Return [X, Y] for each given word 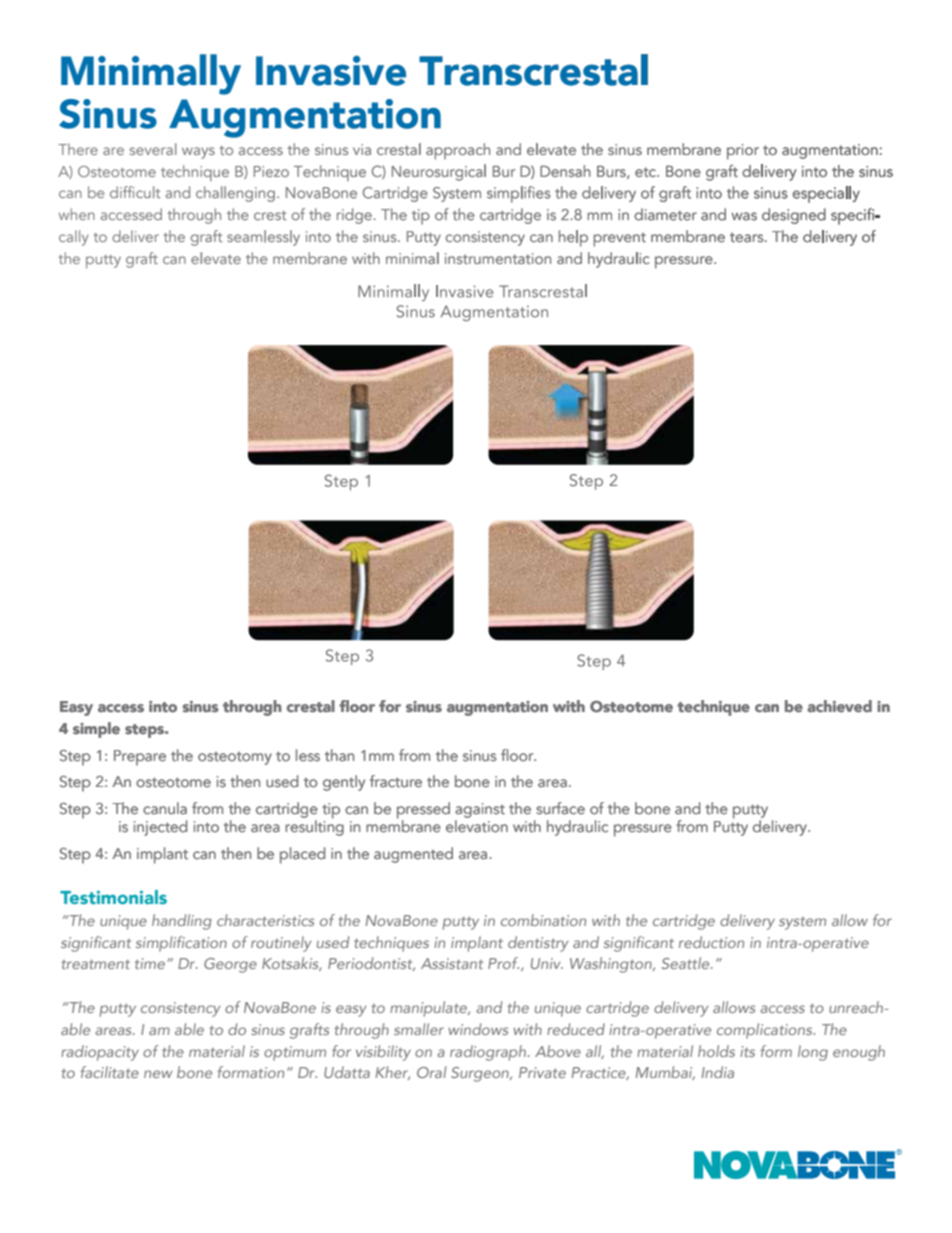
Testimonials [113, 897]
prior [743, 152]
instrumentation [498, 258]
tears [748, 237]
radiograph [488, 1053]
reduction [711, 942]
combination [543, 920]
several [153, 149]
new [158, 1074]
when [77, 214]
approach [458, 151]
